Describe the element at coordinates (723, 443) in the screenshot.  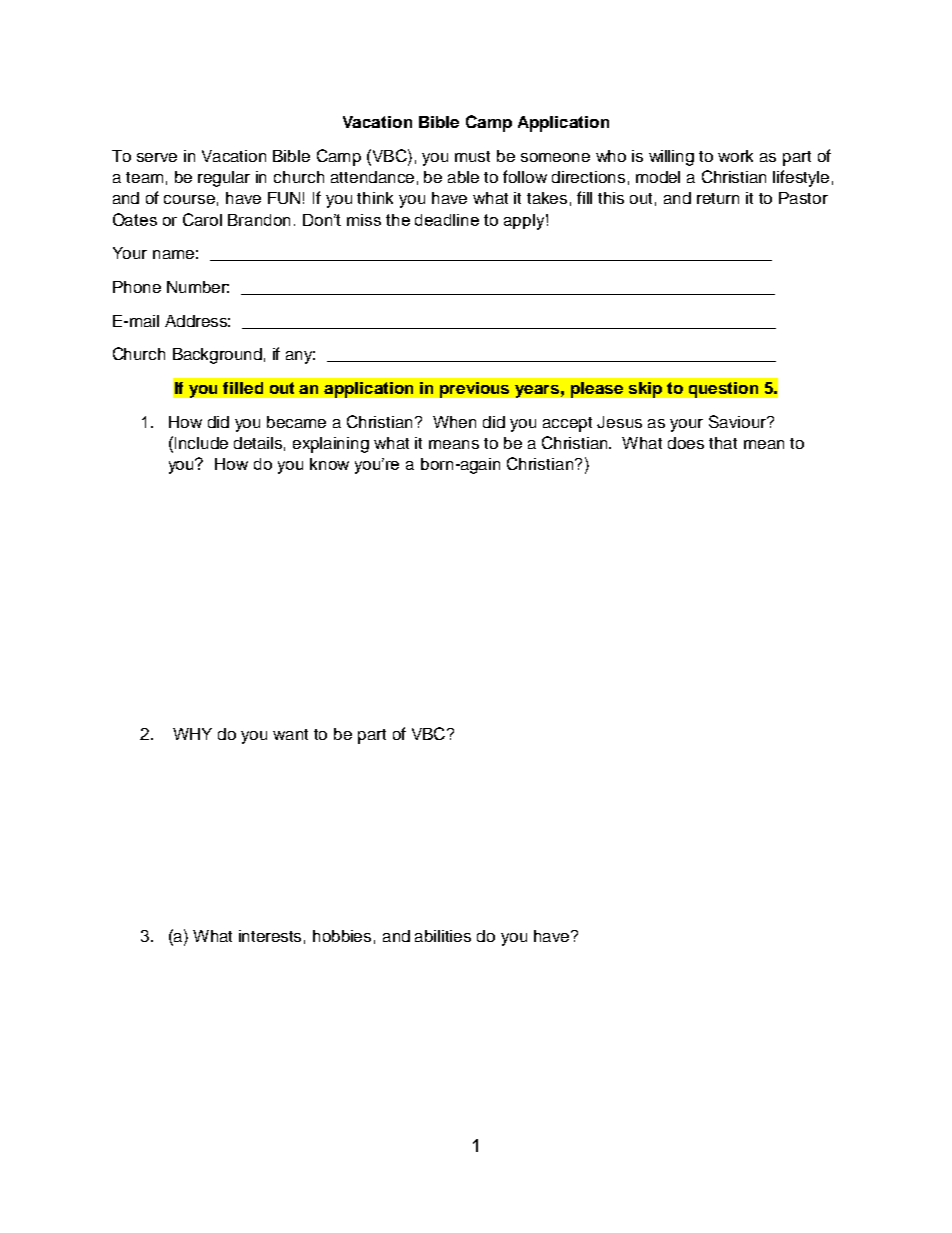
I see `that` at that location.
